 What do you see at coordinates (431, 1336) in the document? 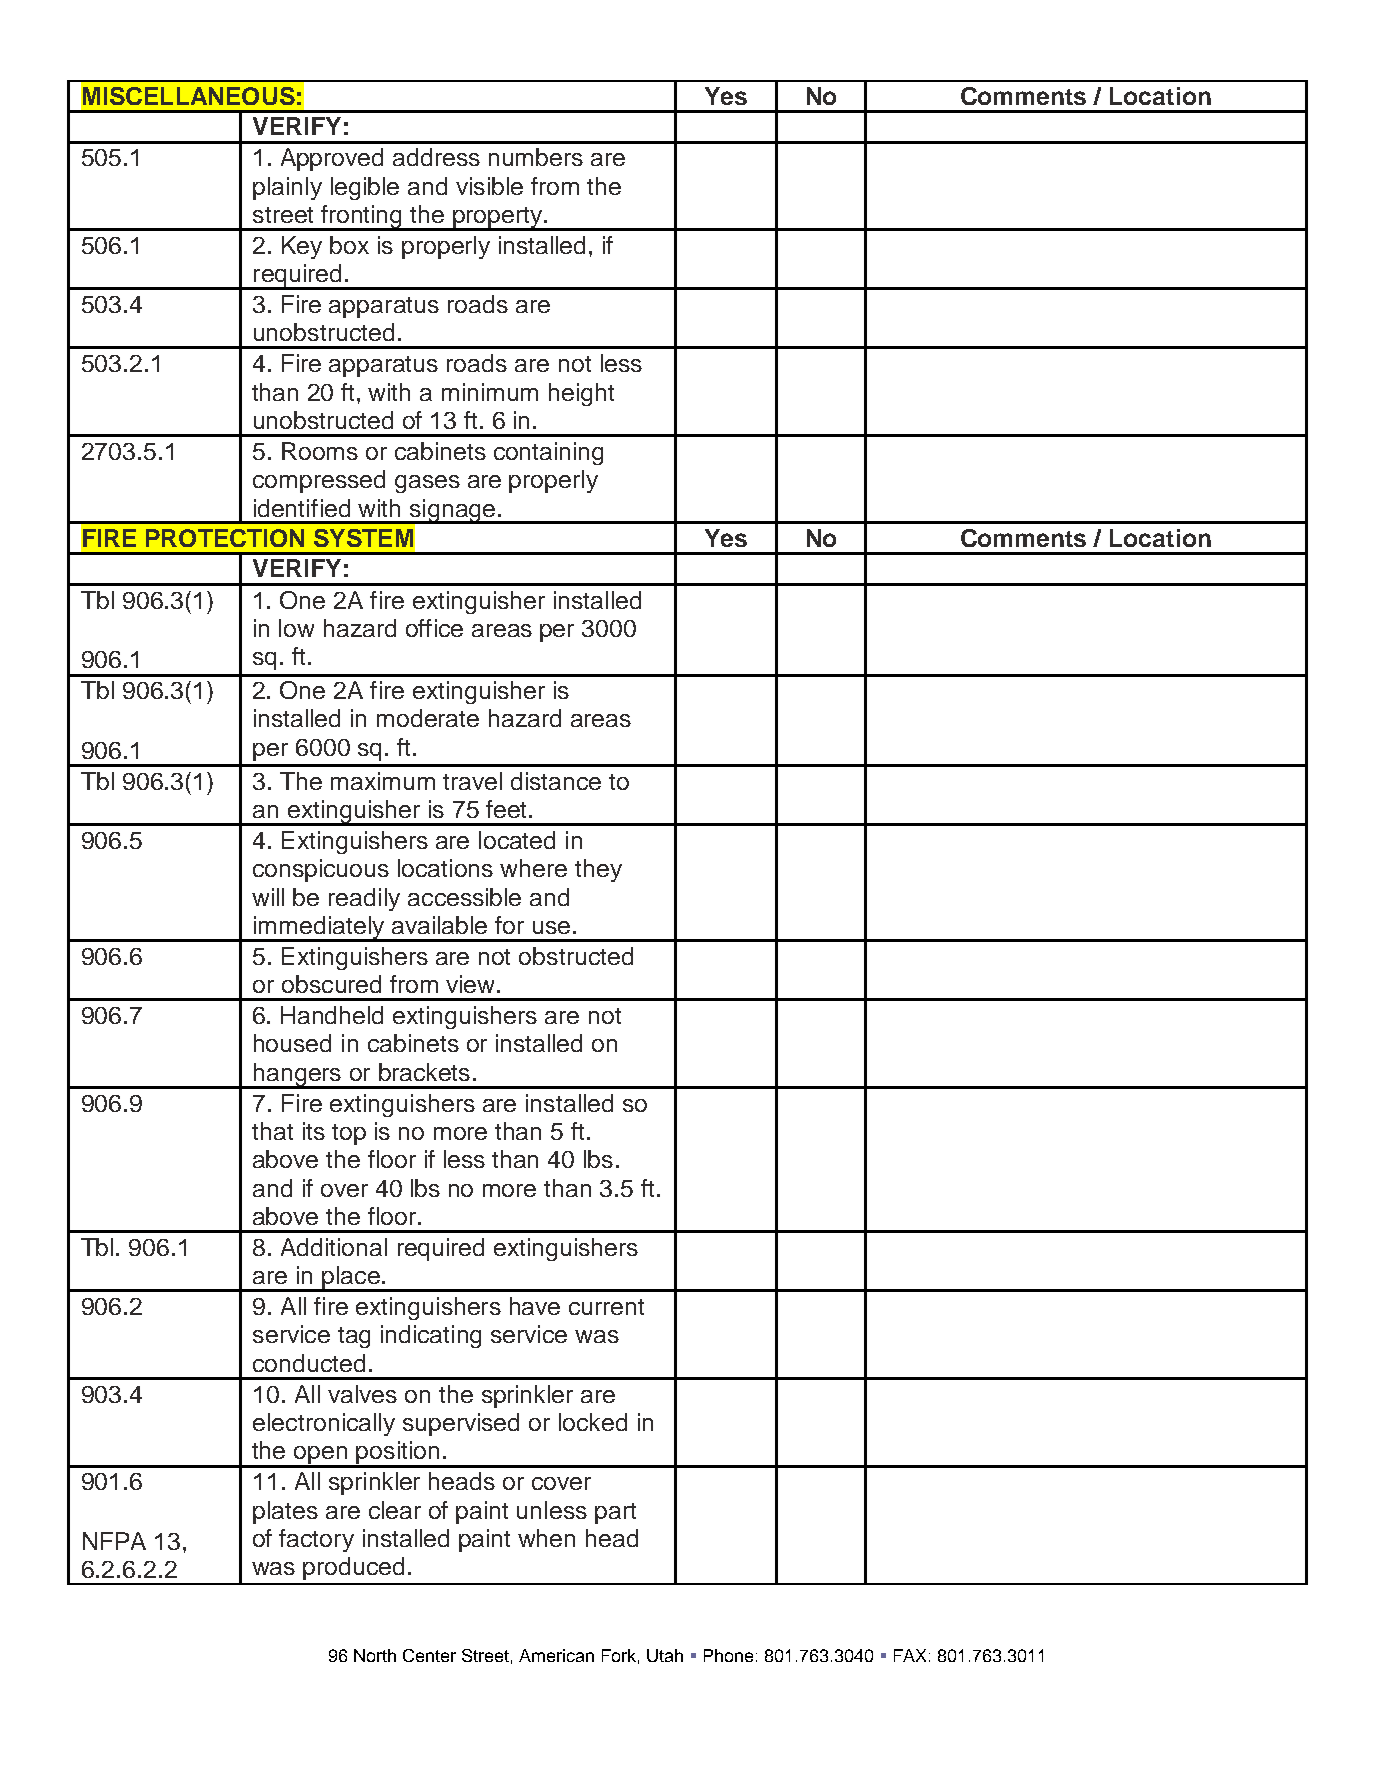
I see `indicating` at bounding box center [431, 1336].
